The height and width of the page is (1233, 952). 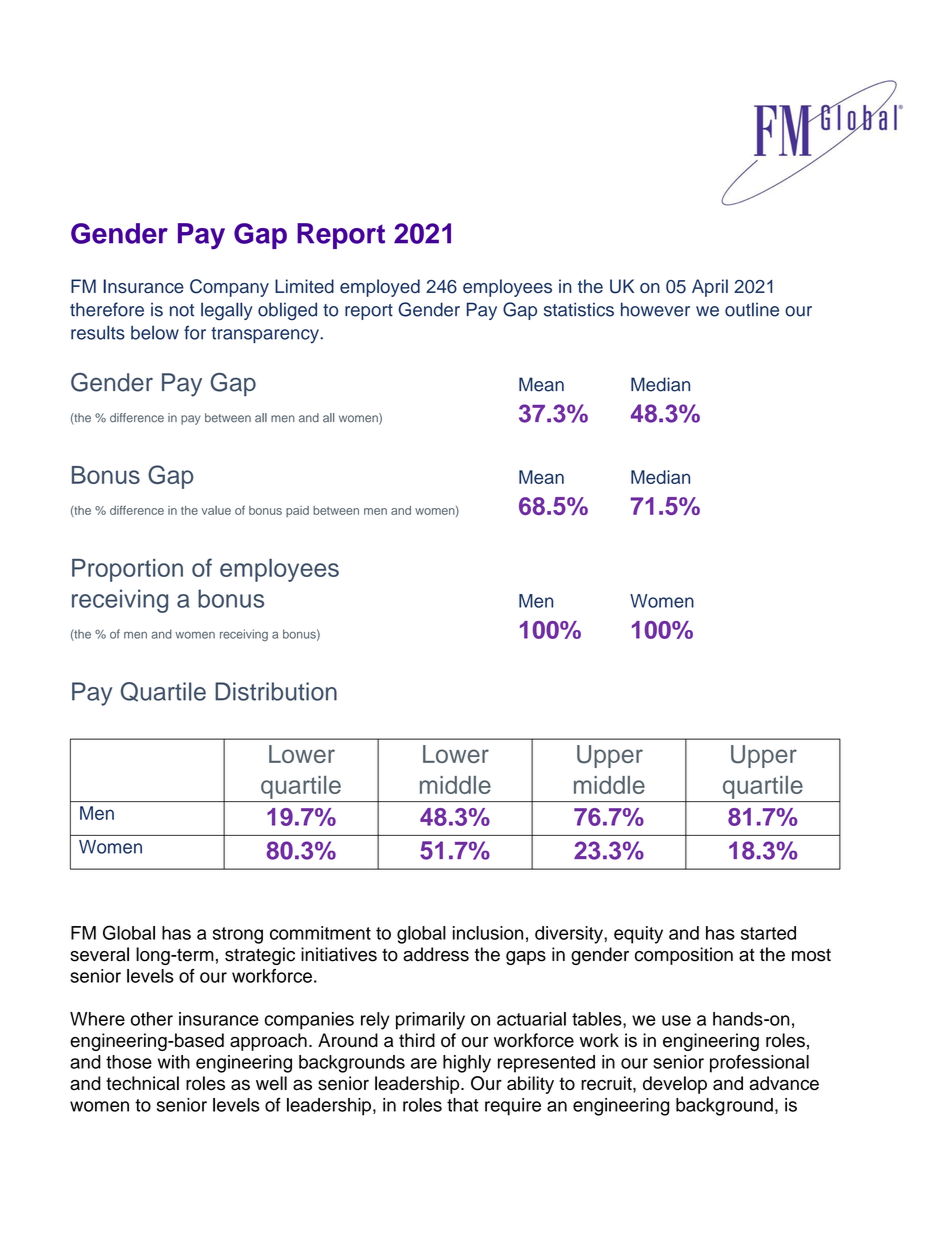 I want to click on value, so click(x=216, y=510).
